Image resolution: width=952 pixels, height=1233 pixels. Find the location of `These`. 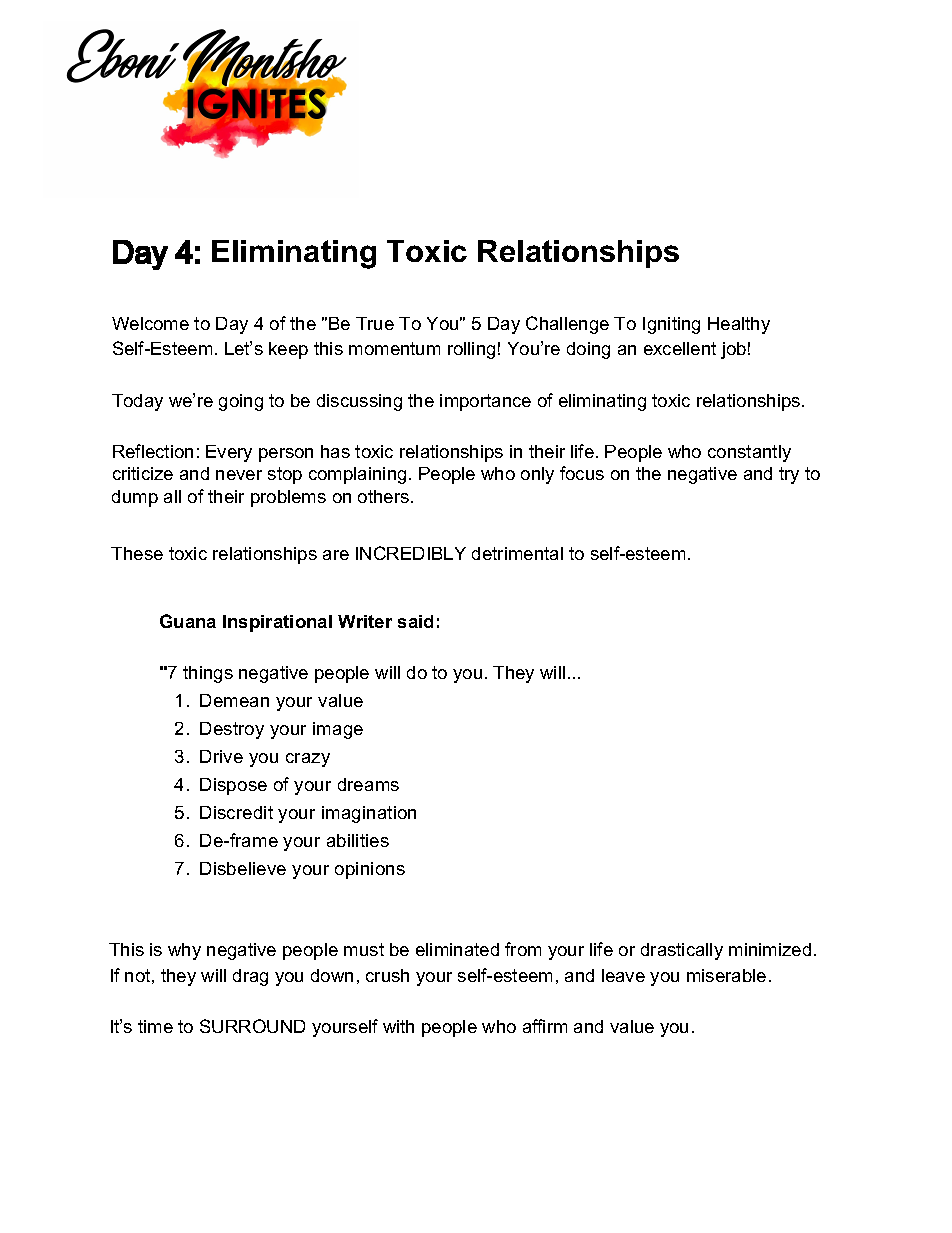

These is located at coordinates (137, 553).
